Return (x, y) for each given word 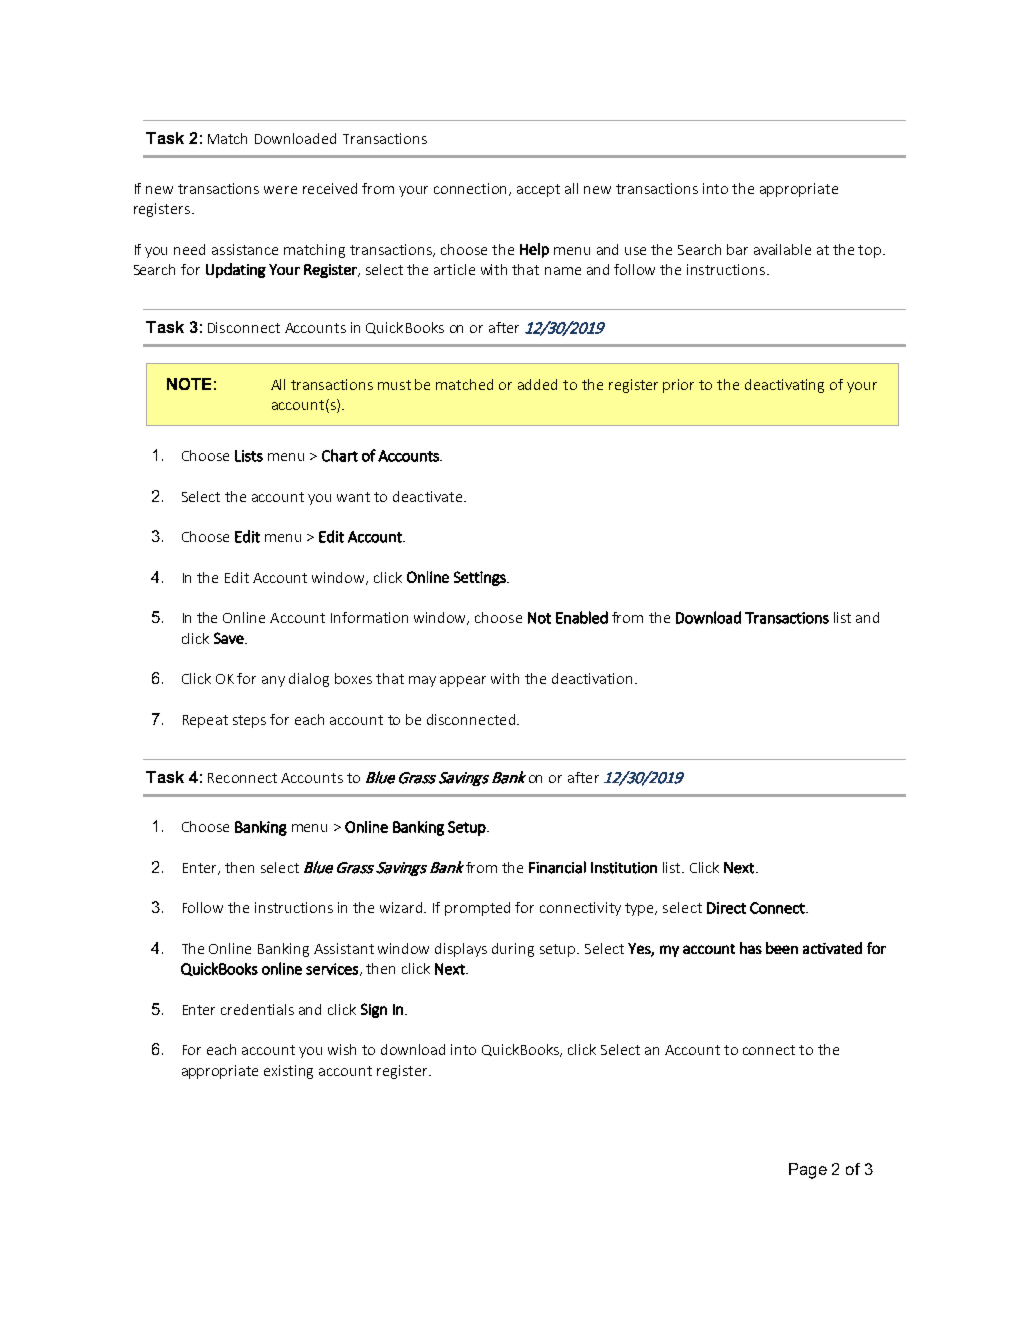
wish (342, 1049)
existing (288, 1072)
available (782, 249)
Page (808, 1171)
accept (538, 190)
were (280, 190)
